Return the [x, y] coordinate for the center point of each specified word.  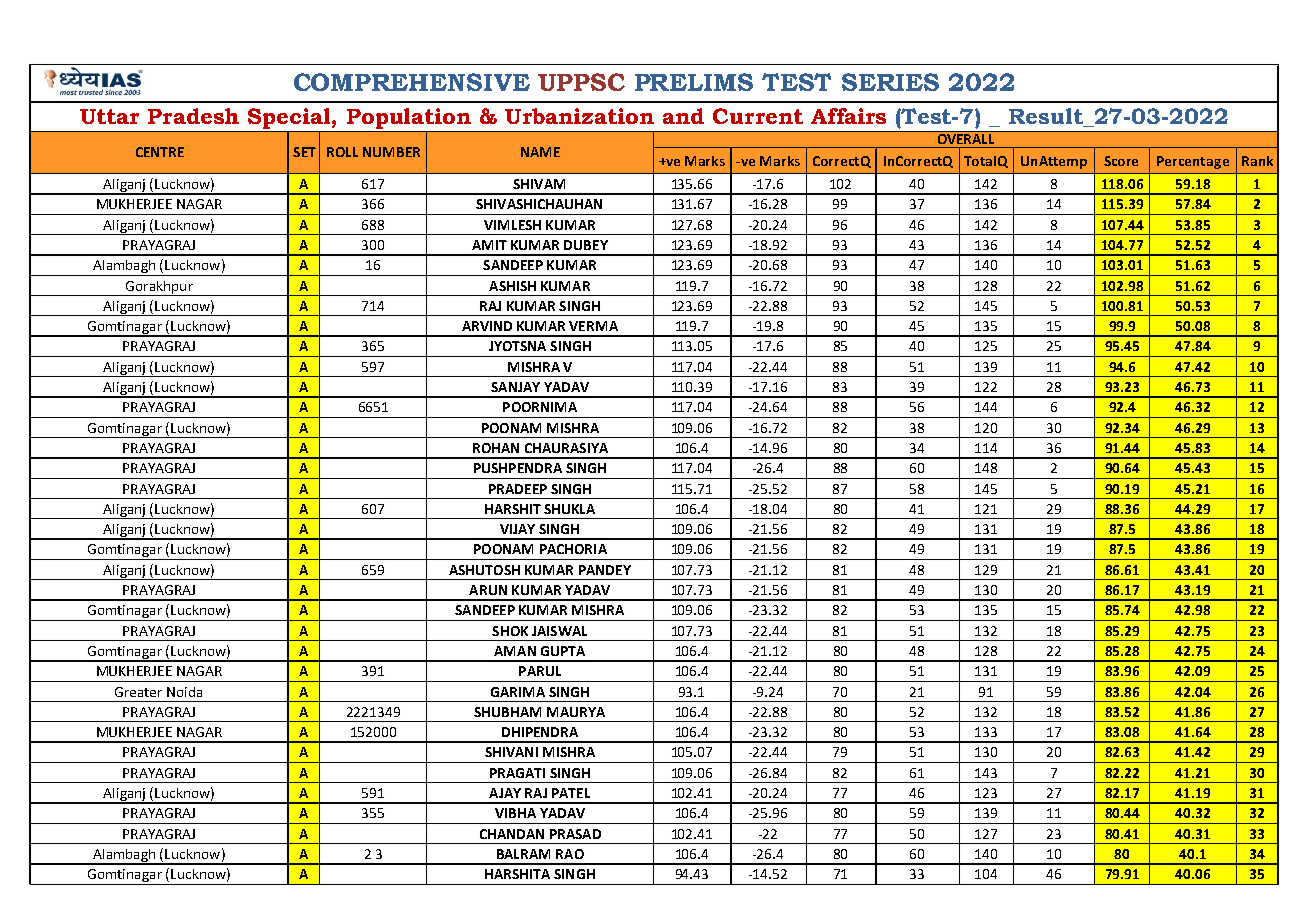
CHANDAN [512, 834]
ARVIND [487, 326]
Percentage [1193, 162]
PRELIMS [694, 82]
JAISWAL [559, 631]
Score [1121, 161]
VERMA [593, 326]
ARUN [488, 590]
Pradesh [193, 116]
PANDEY [605, 570]
